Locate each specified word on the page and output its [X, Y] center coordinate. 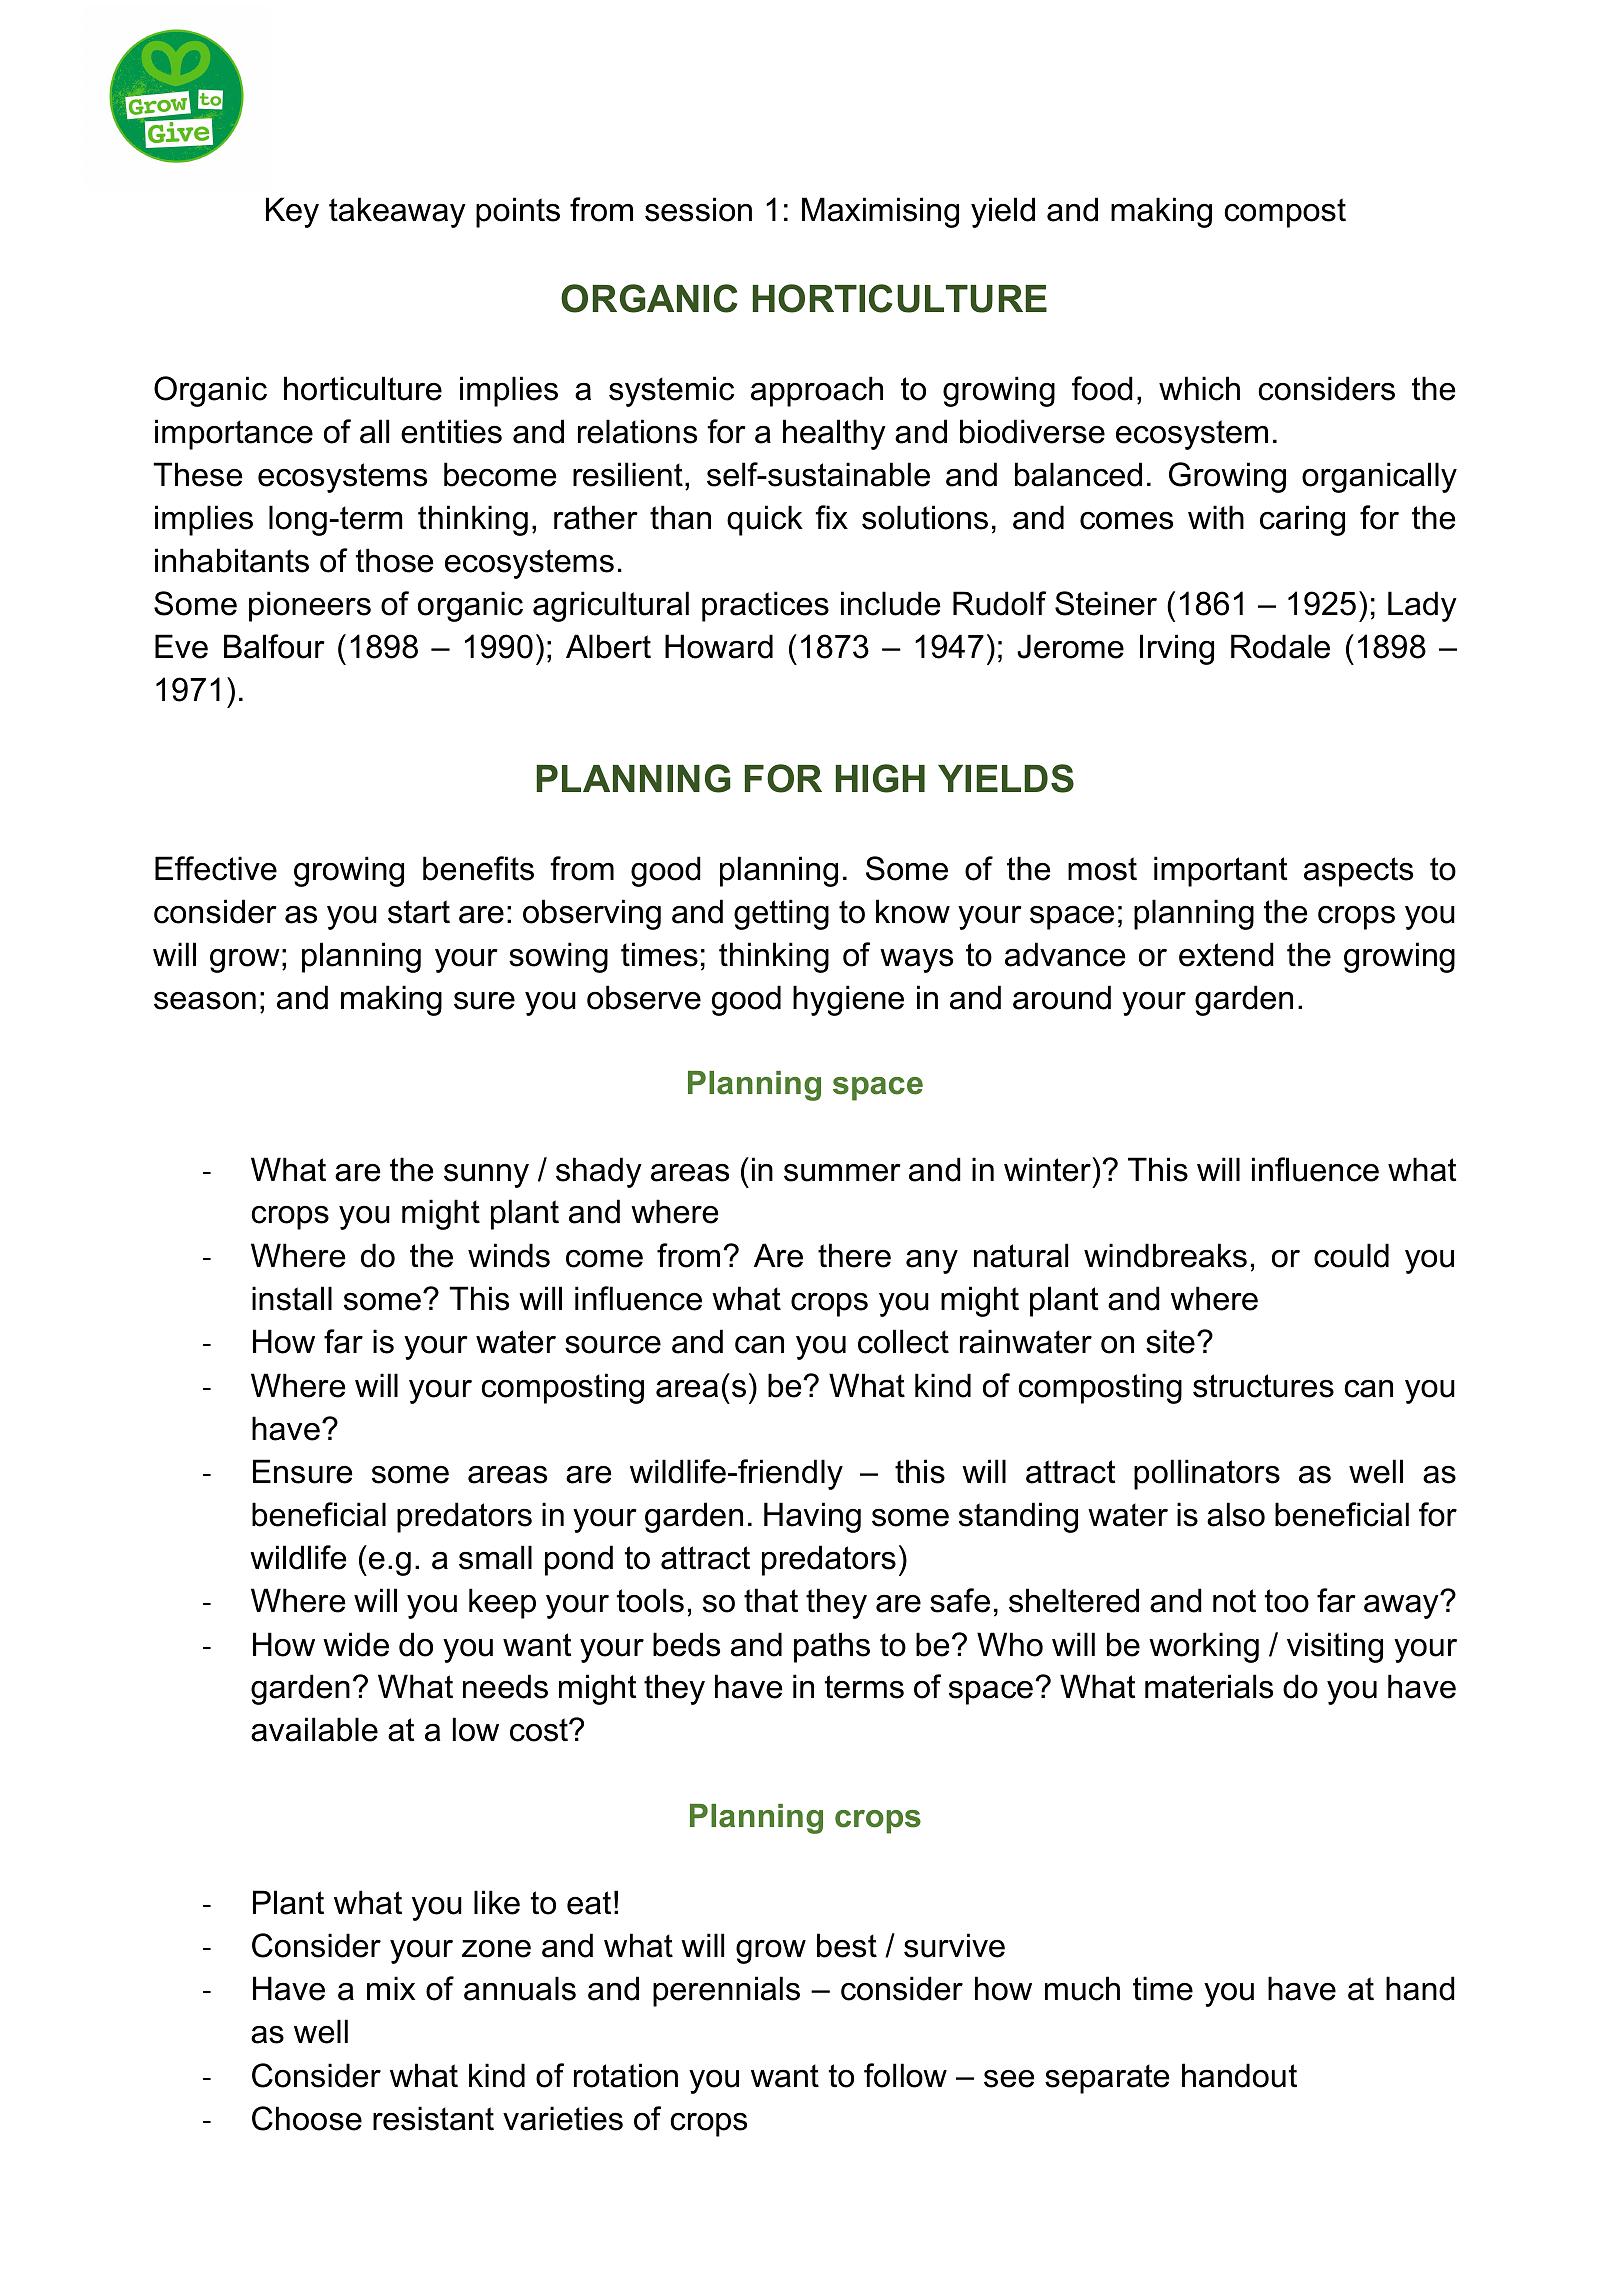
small [495, 1557]
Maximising [880, 212]
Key [292, 212]
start [419, 912]
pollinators [1207, 1474]
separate [1107, 2079]
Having [812, 1517]
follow [905, 2075]
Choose [307, 2118]
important [1221, 871]
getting [781, 914]
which [1199, 388]
